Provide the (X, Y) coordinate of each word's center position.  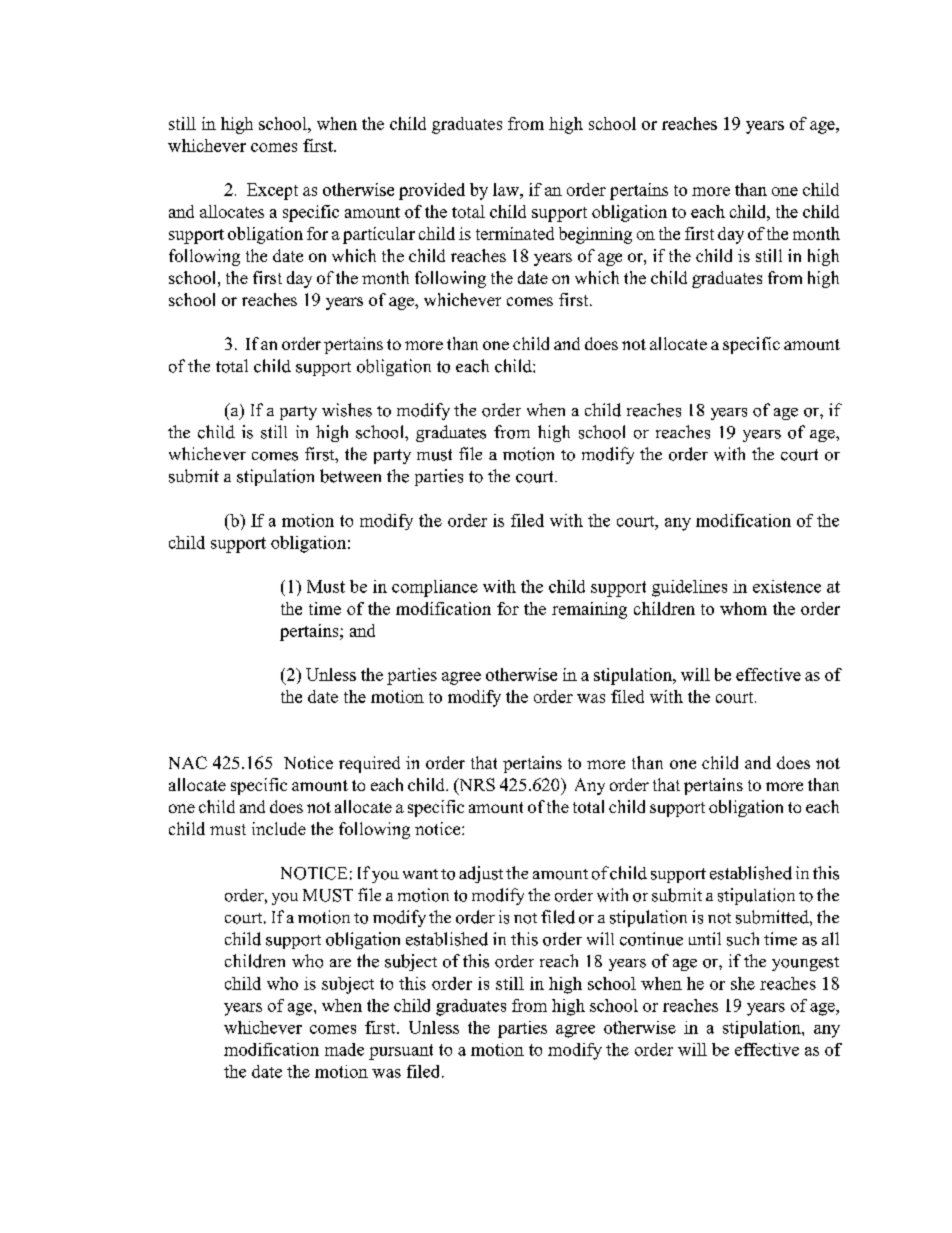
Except (272, 191)
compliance (435, 588)
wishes (347, 410)
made (344, 1049)
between (350, 476)
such (743, 939)
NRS (476, 786)
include (279, 828)
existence (787, 586)
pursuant (401, 1052)
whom (743, 608)
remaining (589, 610)
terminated (515, 233)
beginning (595, 235)
